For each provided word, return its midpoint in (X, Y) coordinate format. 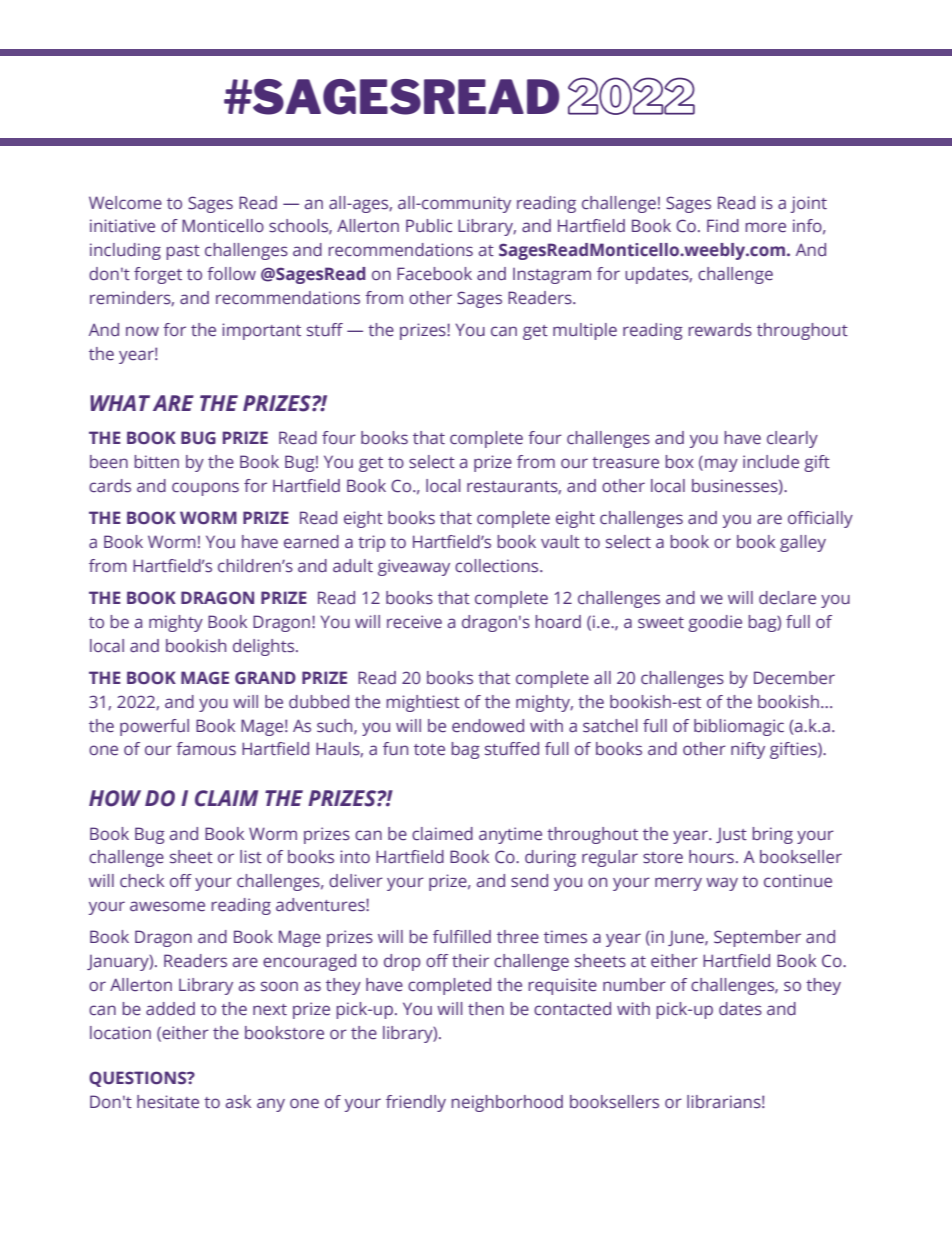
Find (723, 225)
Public (429, 225)
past (183, 252)
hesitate (168, 1101)
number (634, 984)
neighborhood (507, 1103)
